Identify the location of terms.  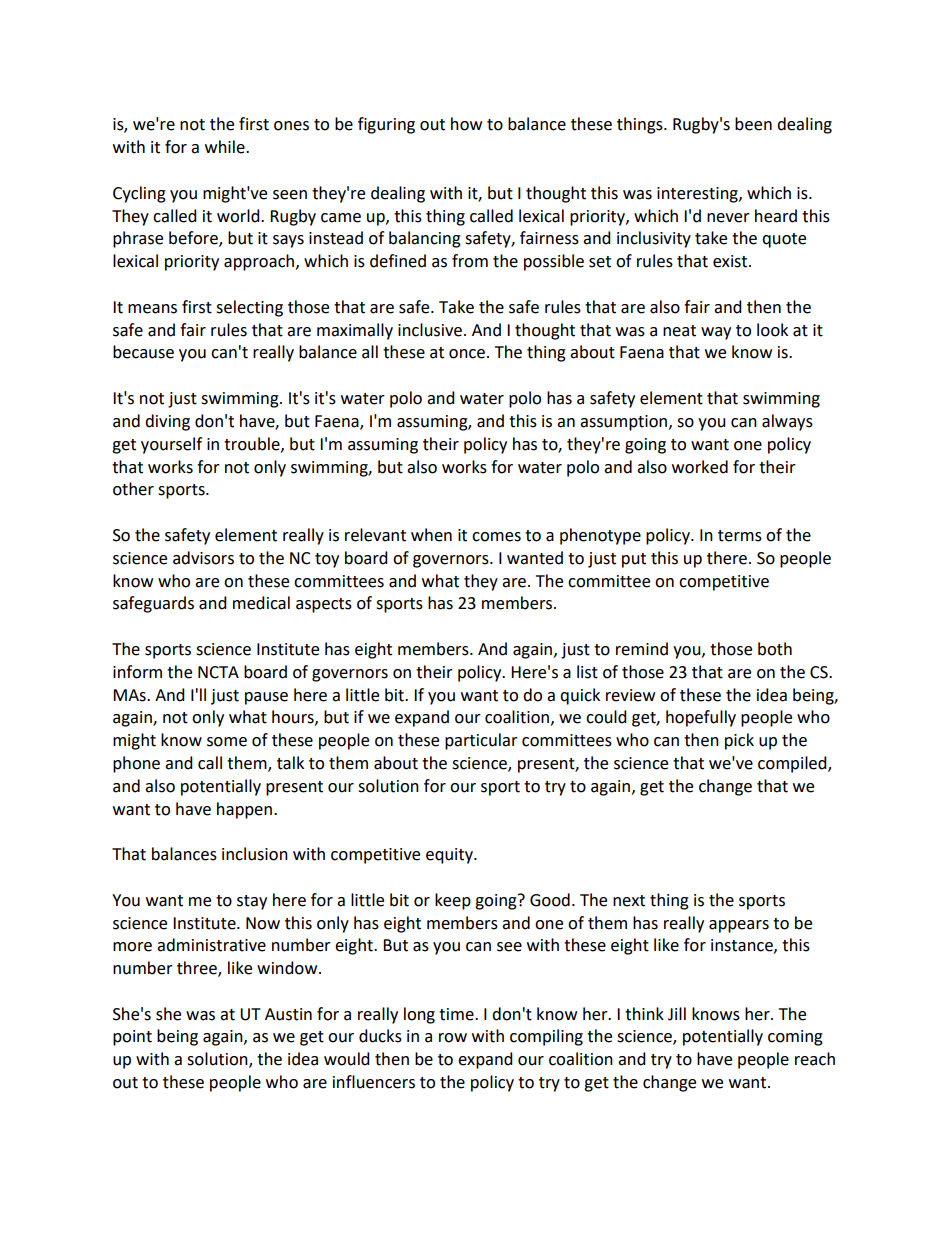
(740, 536).
